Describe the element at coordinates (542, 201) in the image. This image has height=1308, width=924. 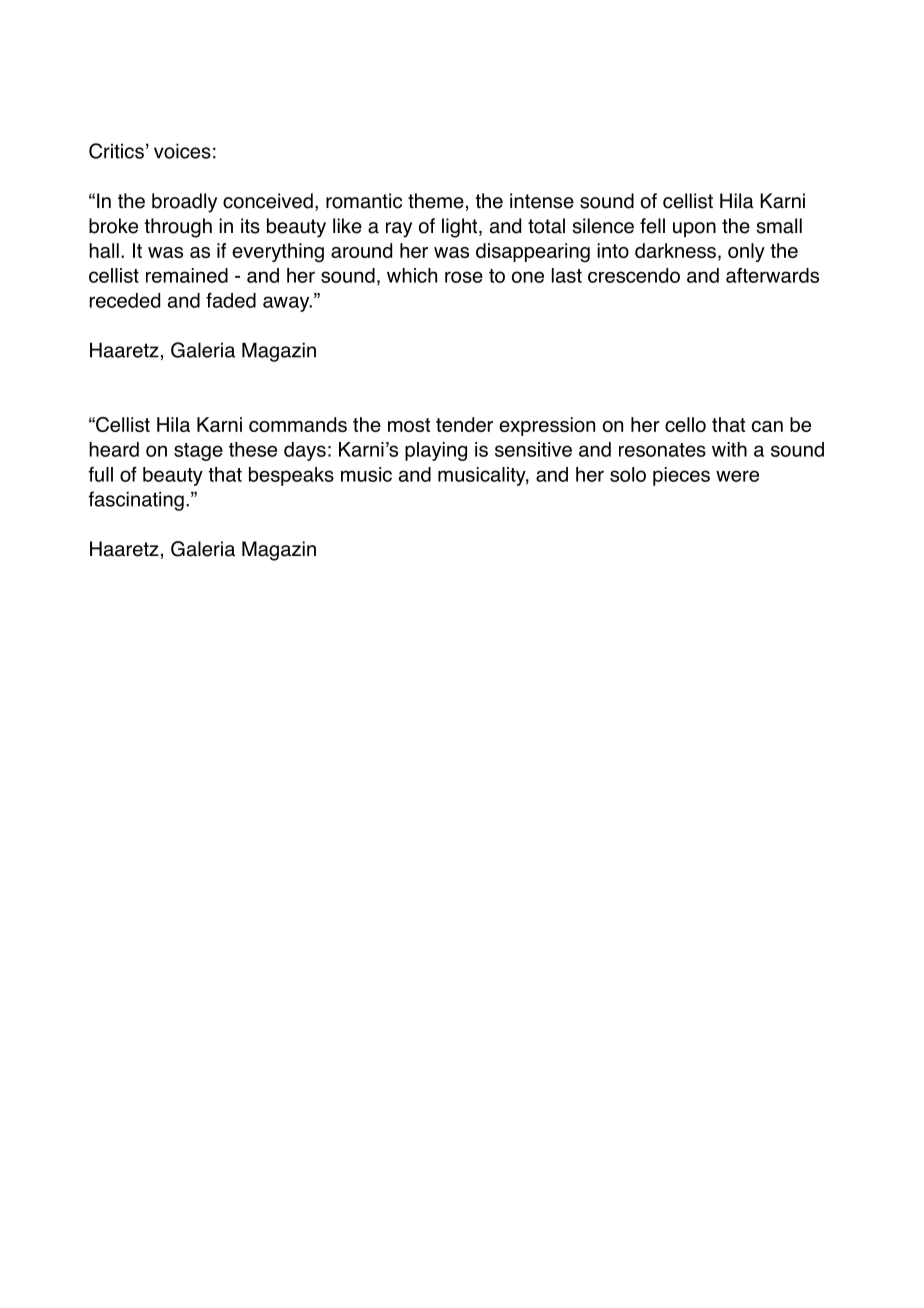
I see `intense` at that location.
